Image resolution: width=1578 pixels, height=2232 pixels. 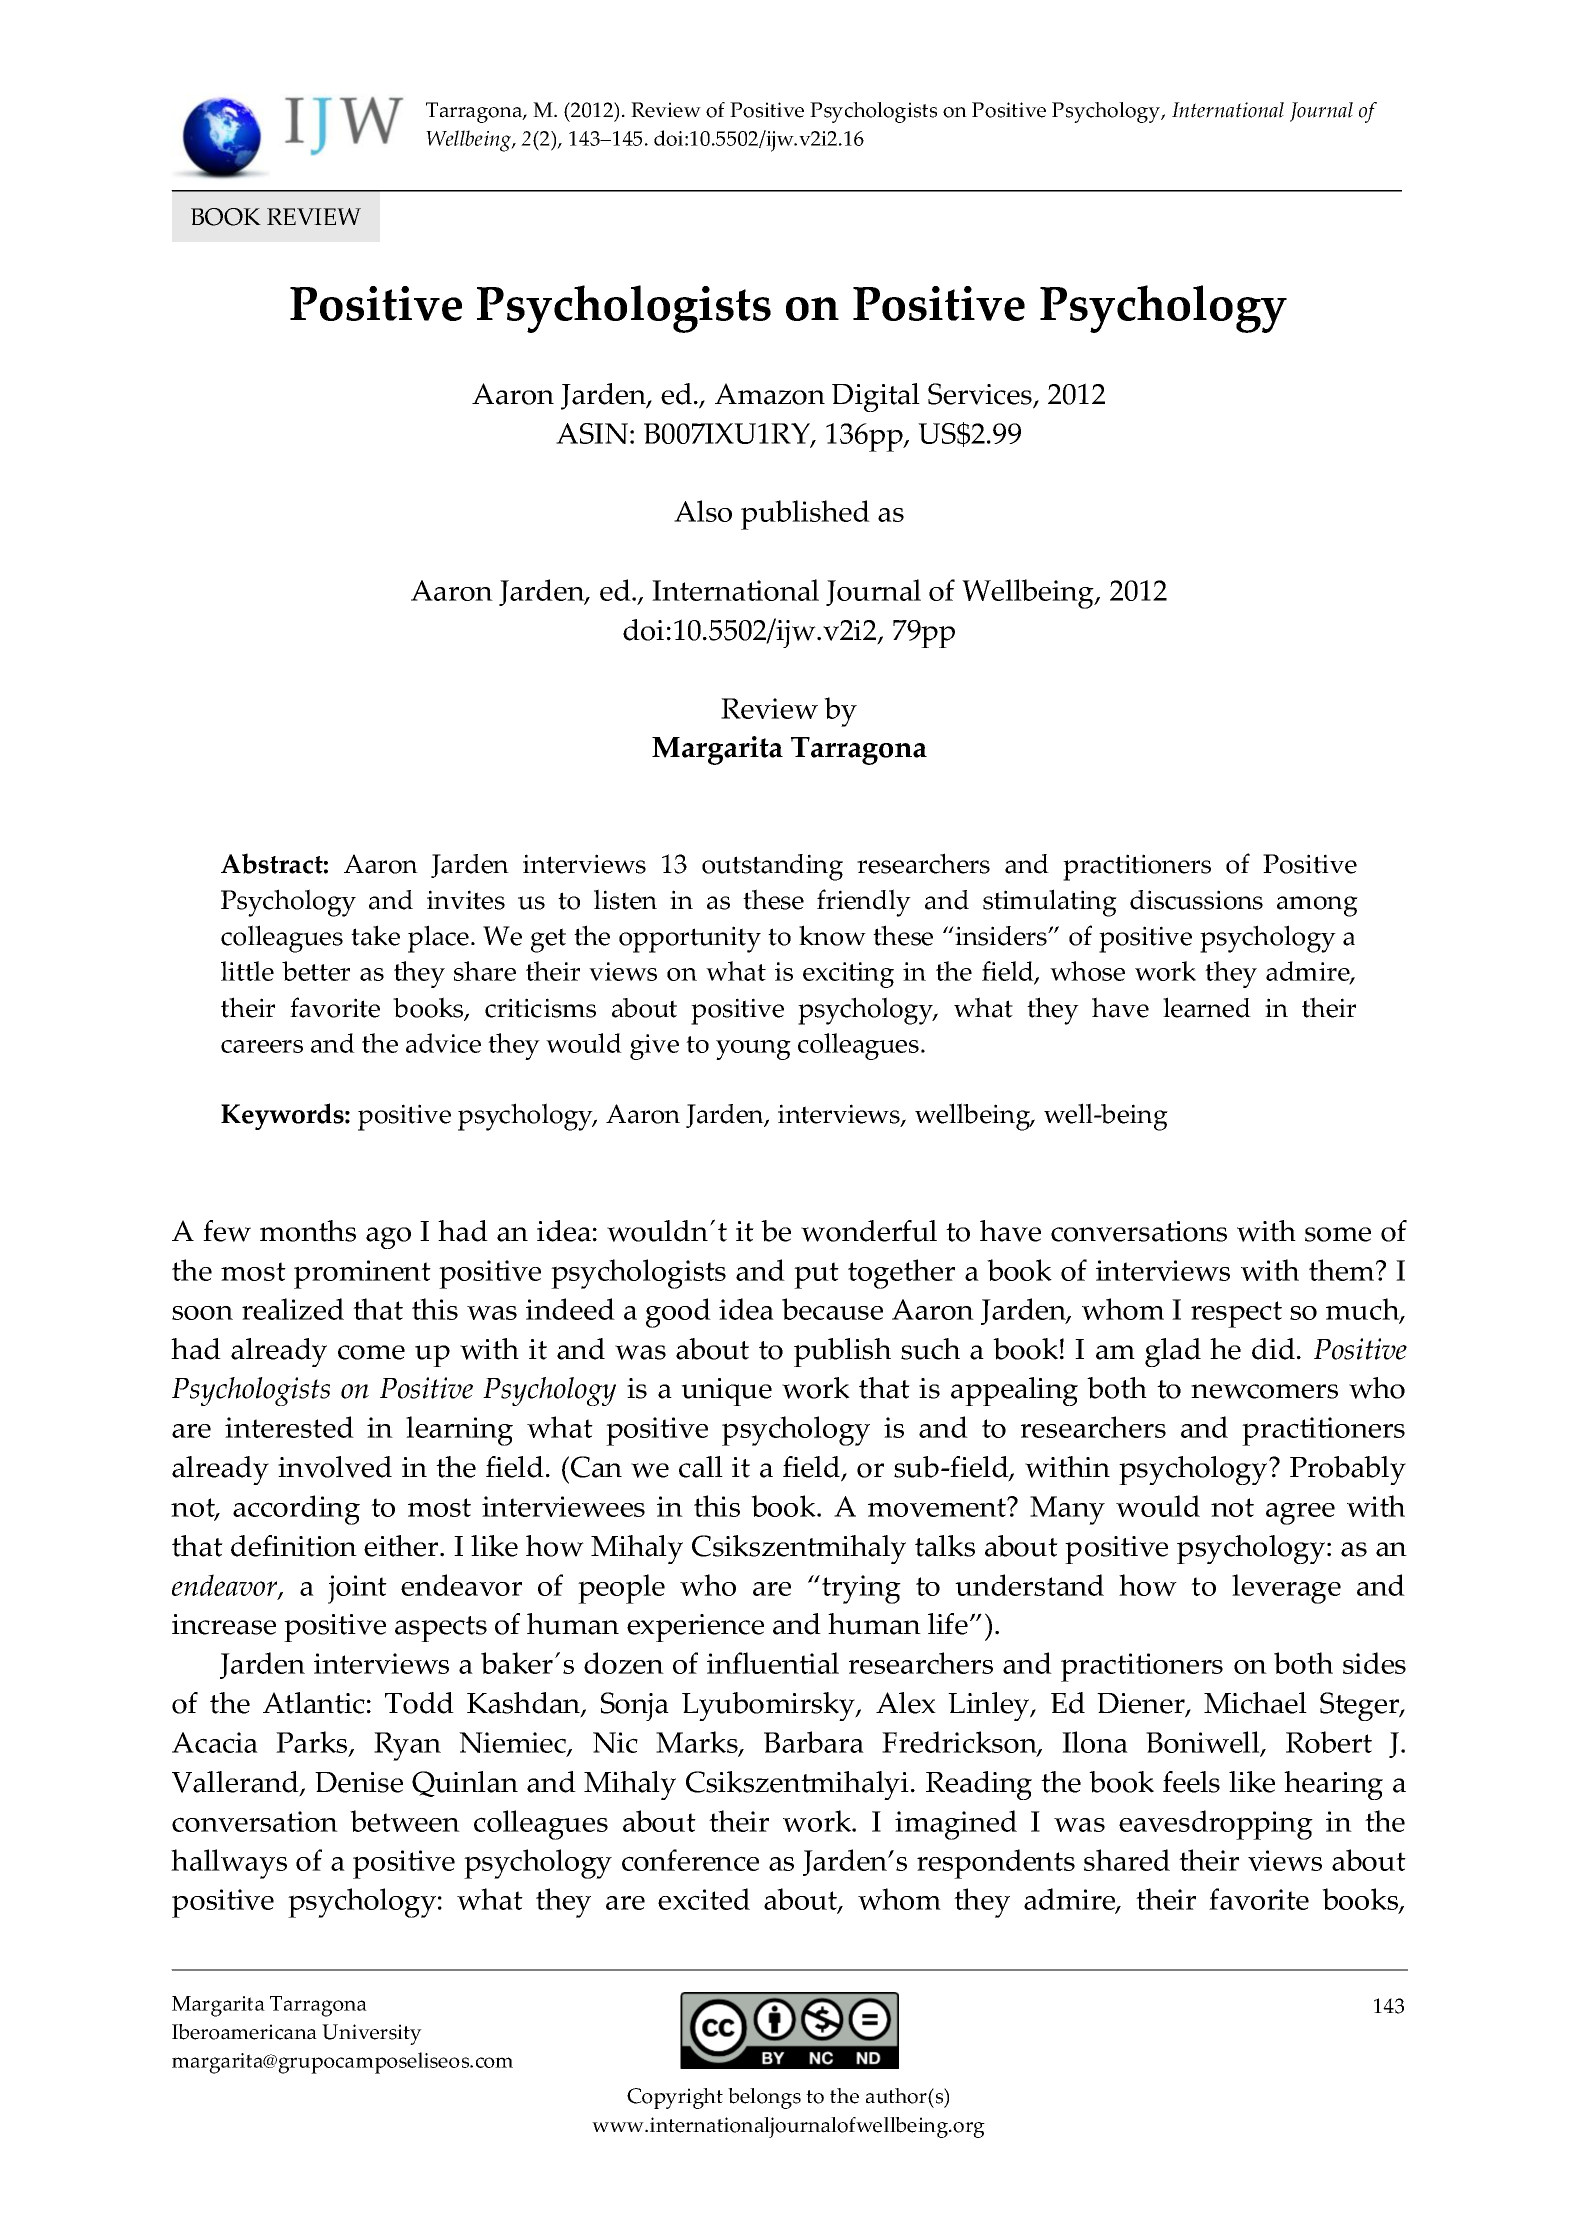 I want to click on University, so click(x=372, y=2034).
